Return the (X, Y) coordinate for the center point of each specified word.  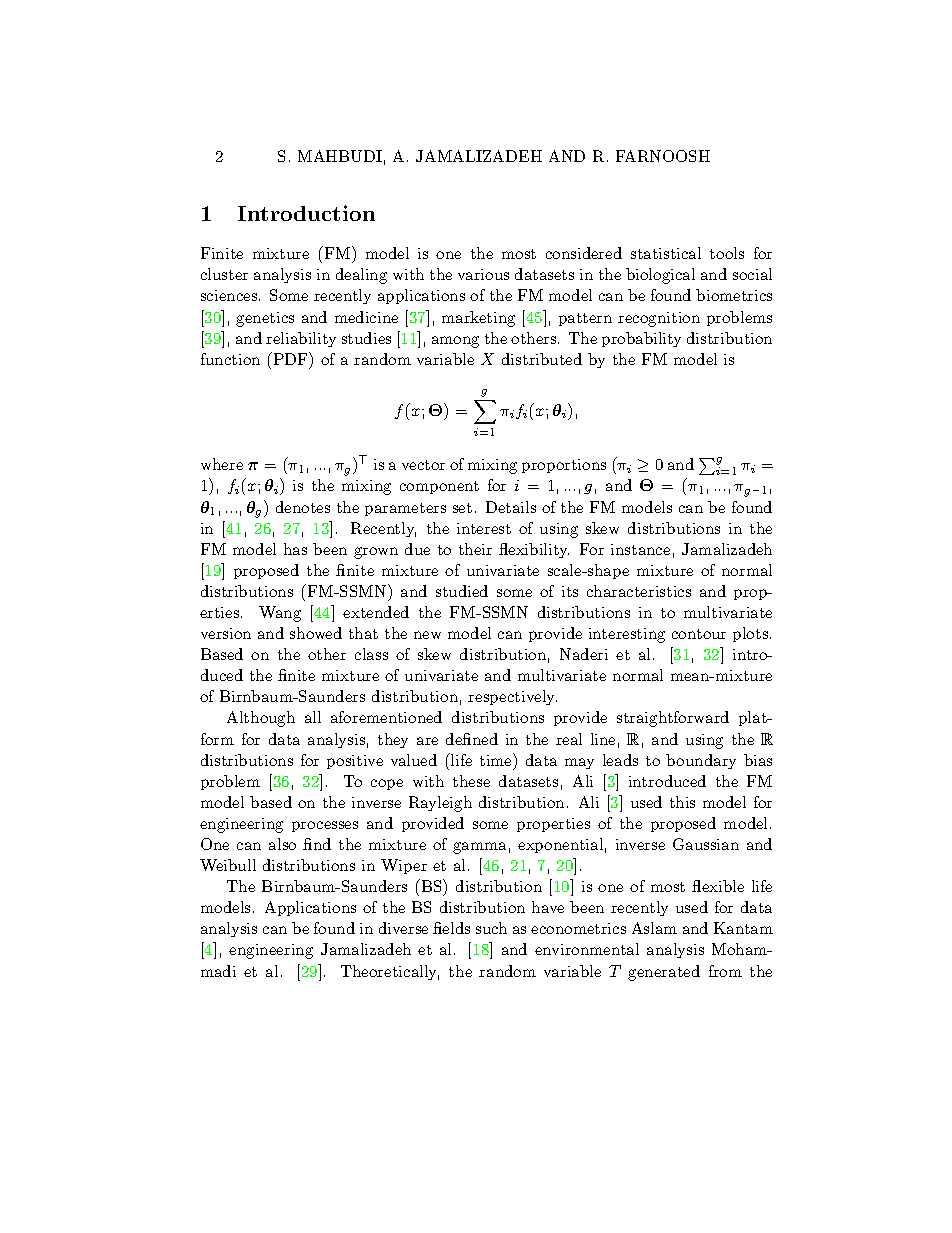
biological (660, 276)
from (725, 971)
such (491, 928)
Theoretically (390, 972)
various (483, 274)
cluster (224, 274)
